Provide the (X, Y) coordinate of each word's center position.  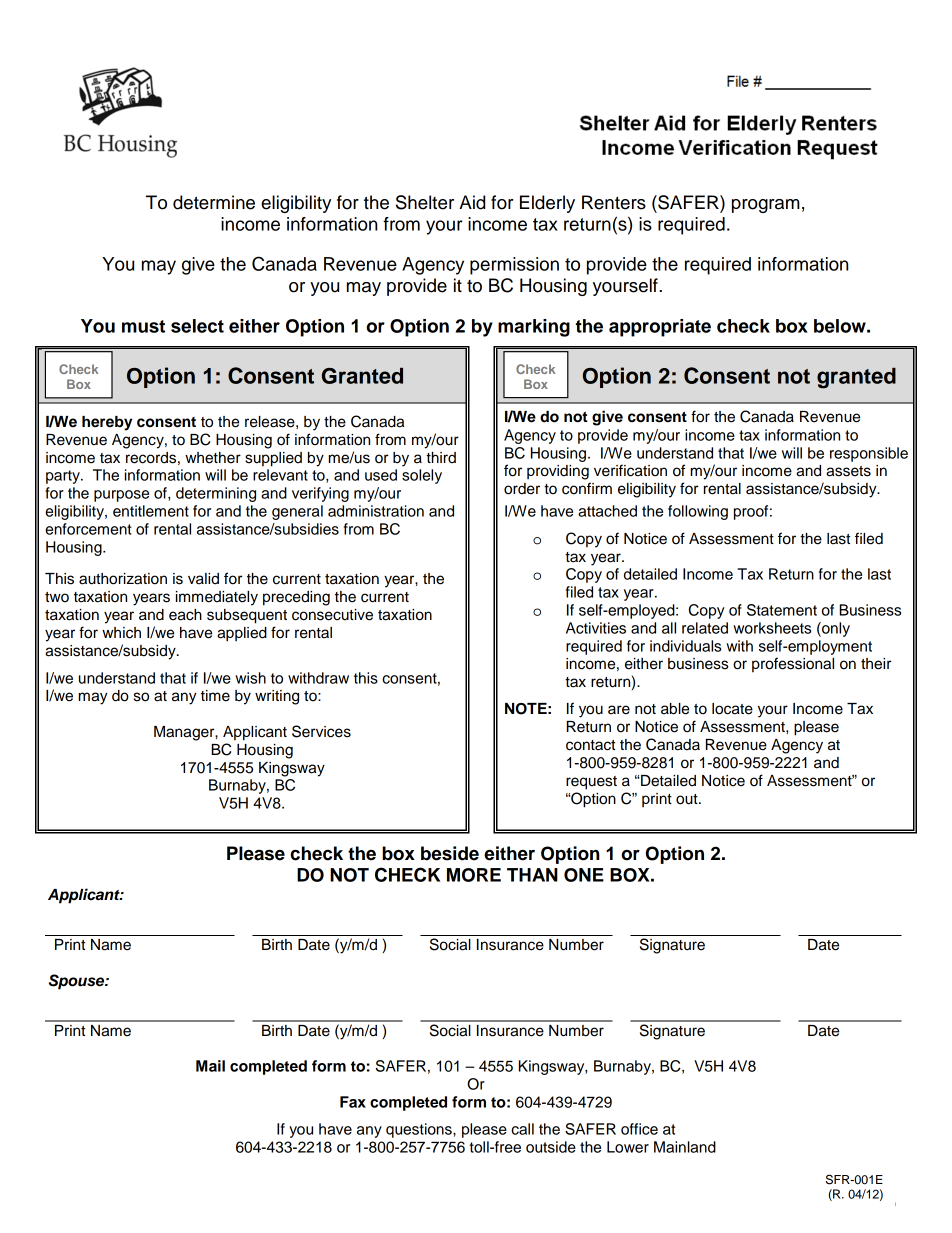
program (766, 206)
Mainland (685, 1147)
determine (214, 202)
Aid (472, 202)
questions (420, 1130)
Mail (210, 1066)
